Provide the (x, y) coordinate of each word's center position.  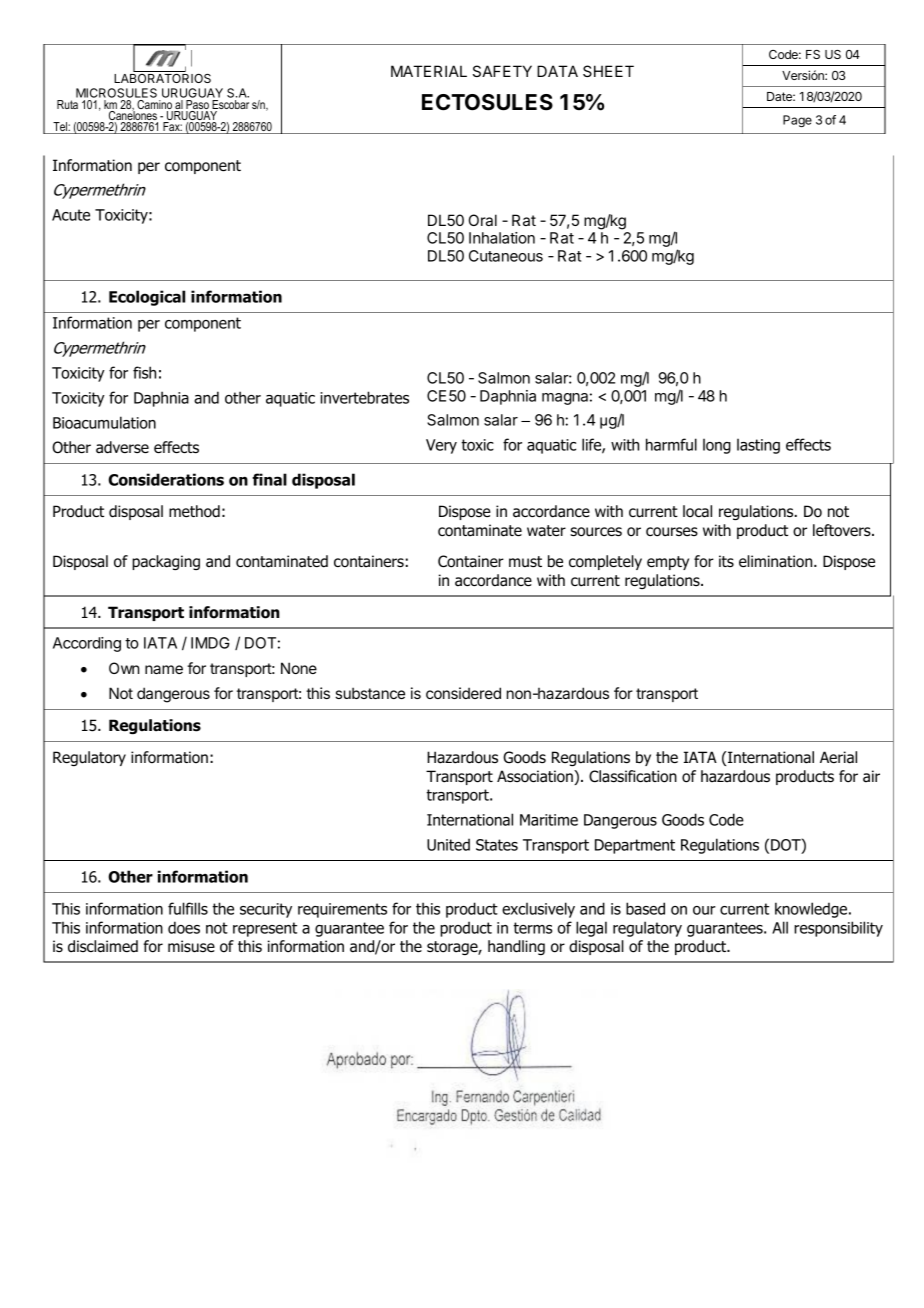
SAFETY (502, 71)
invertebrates (364, 397)
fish (144, 372)
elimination (777, 561)
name (164, 669)
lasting (758, 446)
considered (463, 693)
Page (797, 121)
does (184, 927)
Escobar (229, 106)
